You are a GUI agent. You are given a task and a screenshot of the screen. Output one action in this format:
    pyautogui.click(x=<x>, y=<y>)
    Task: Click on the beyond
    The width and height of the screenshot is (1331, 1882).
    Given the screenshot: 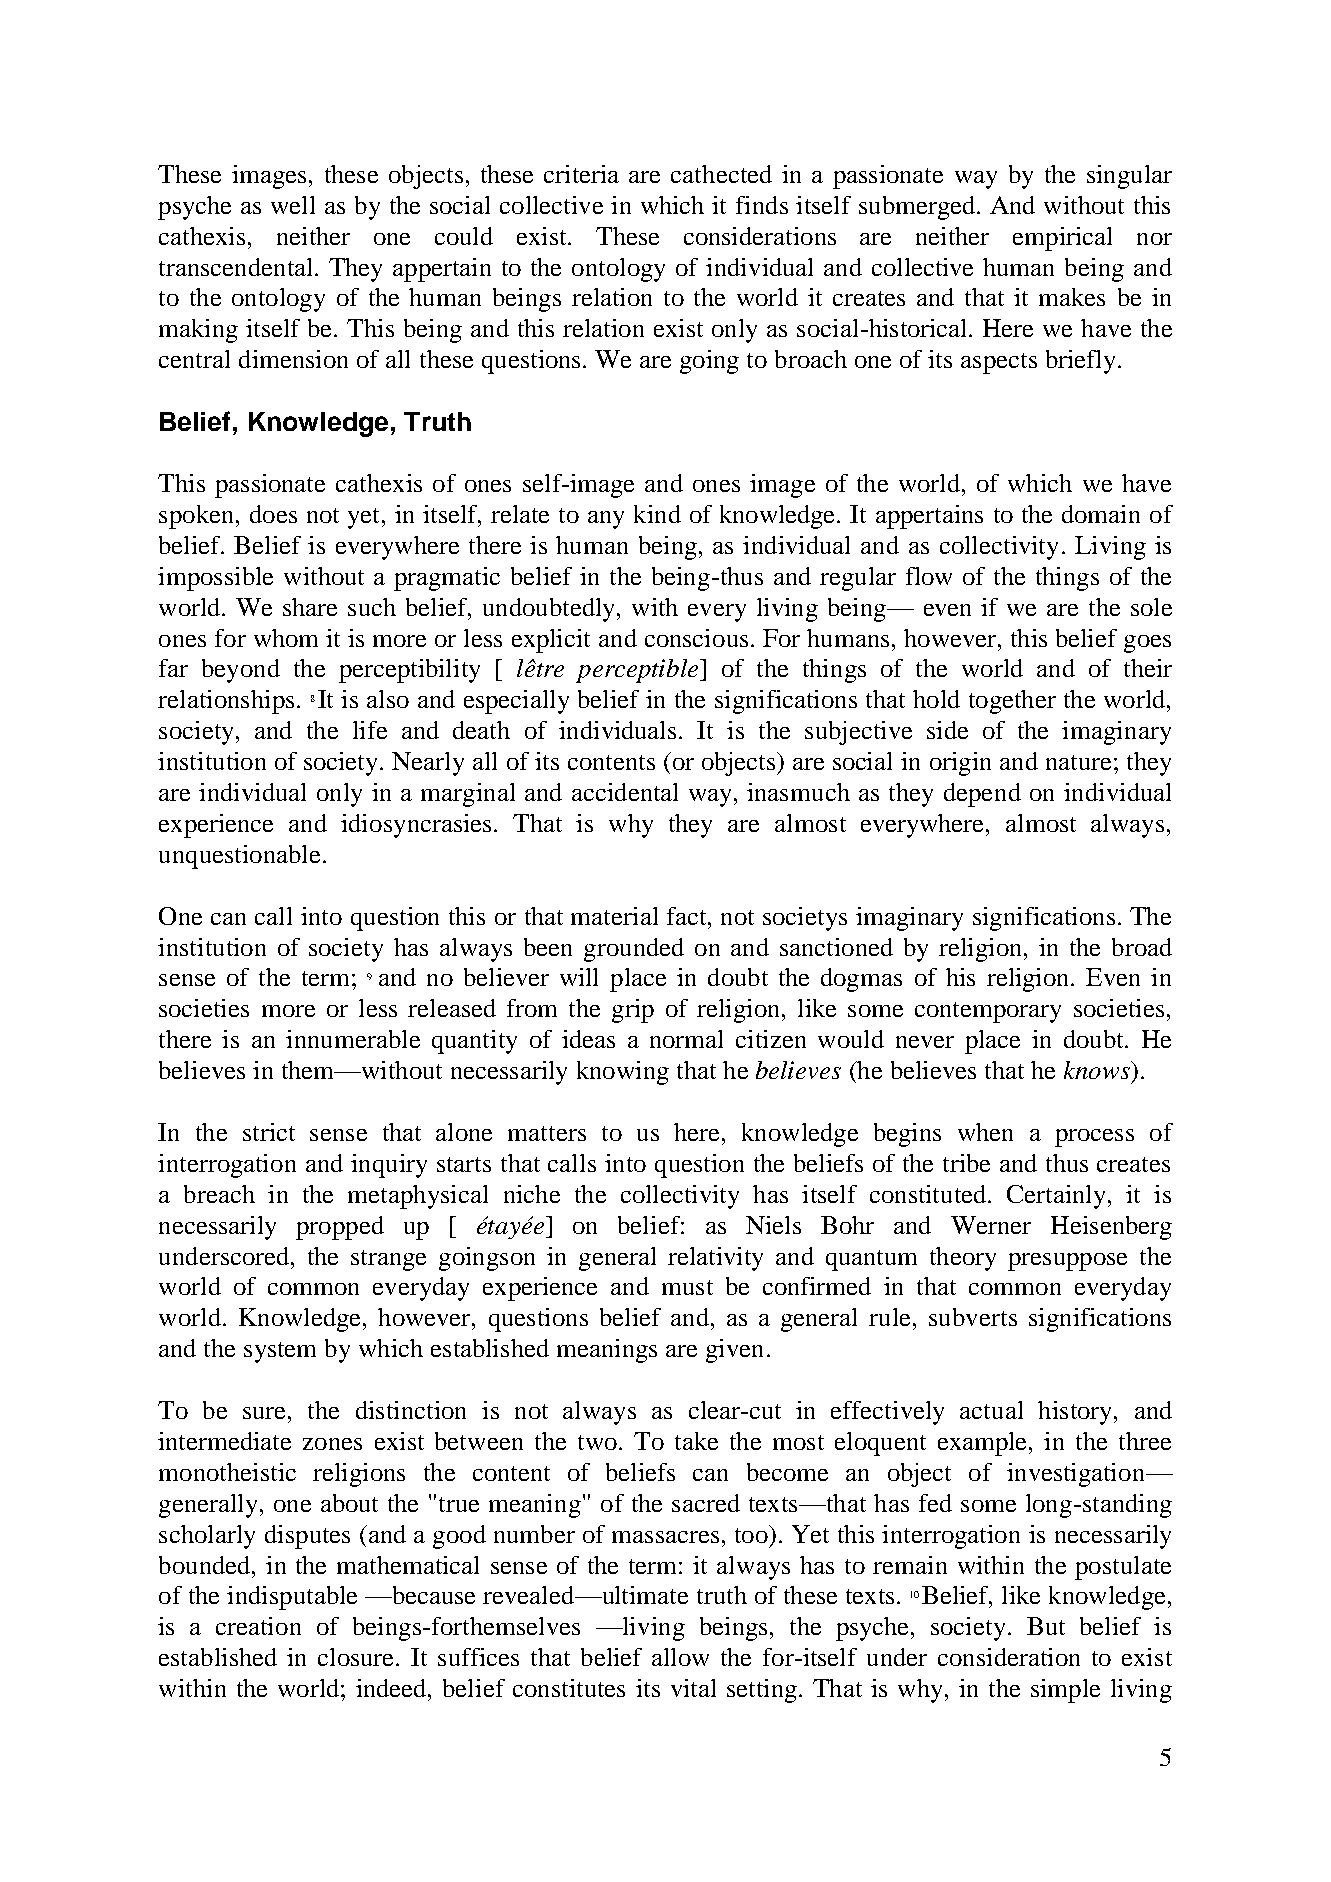 What is the action you would take?
    pyautogui.click(x=241, y=671)
